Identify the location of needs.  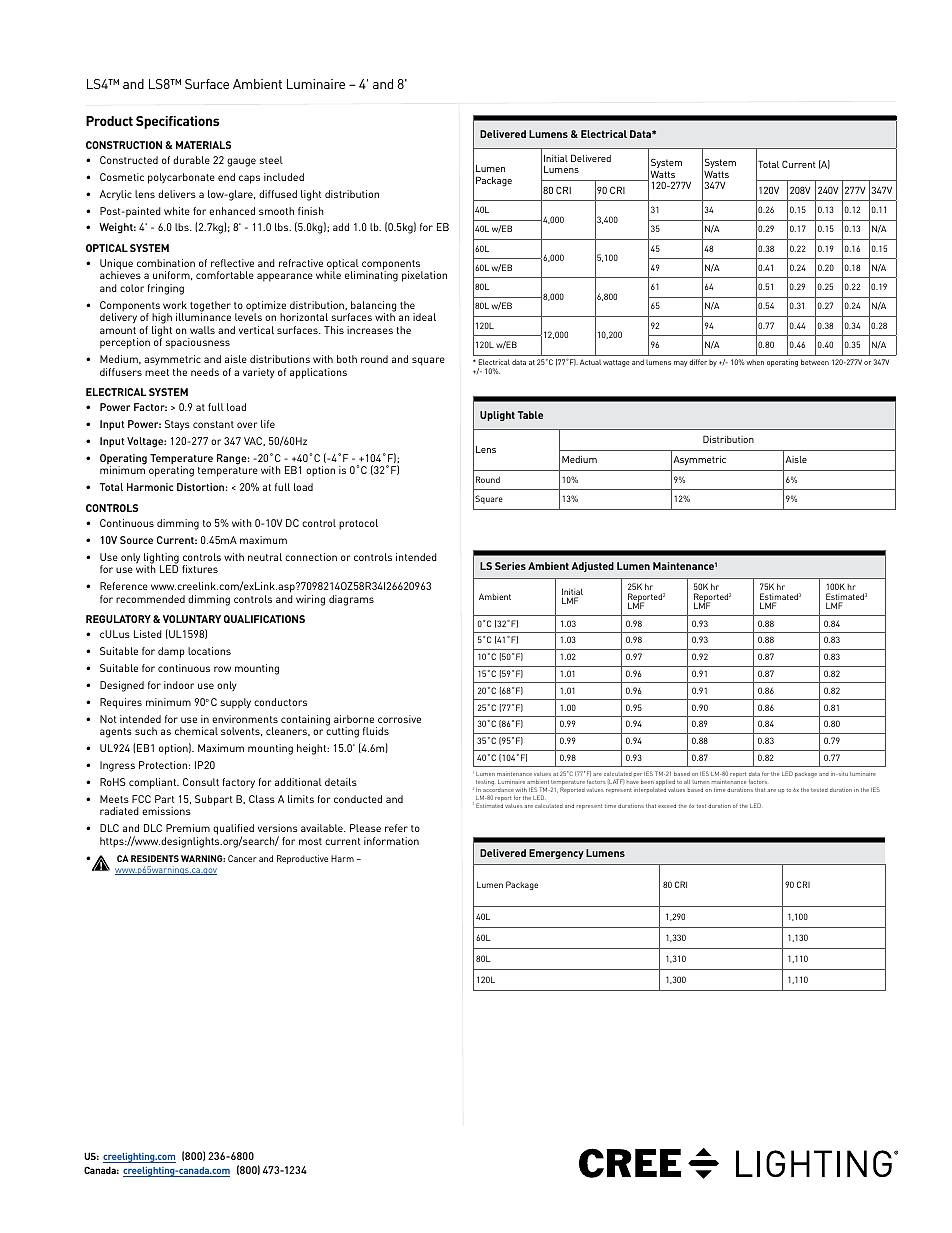
(205, 372).
